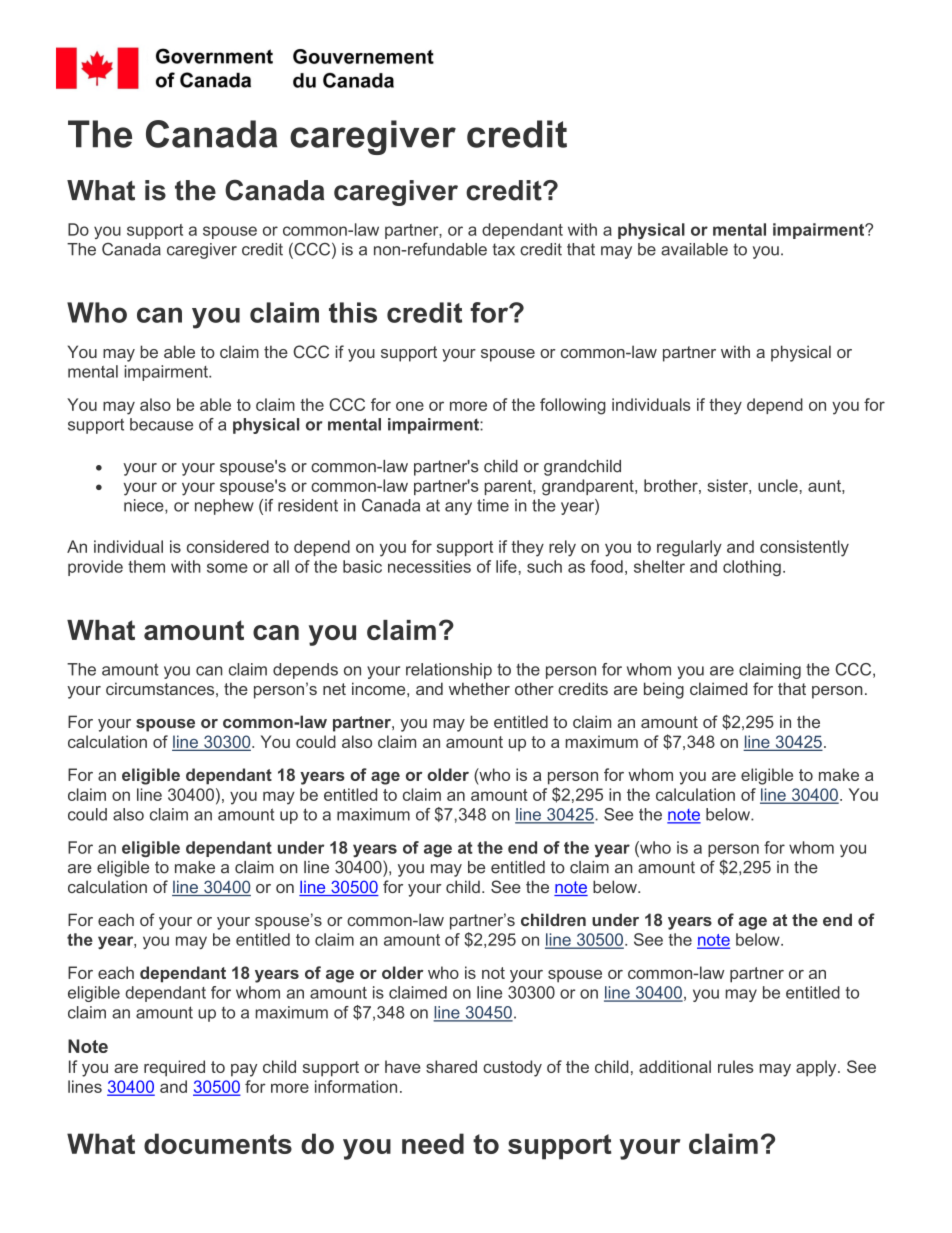  What do you see at coordinates (504, 249) in the document?
I see `tax` at bounding box center [504, 249].
